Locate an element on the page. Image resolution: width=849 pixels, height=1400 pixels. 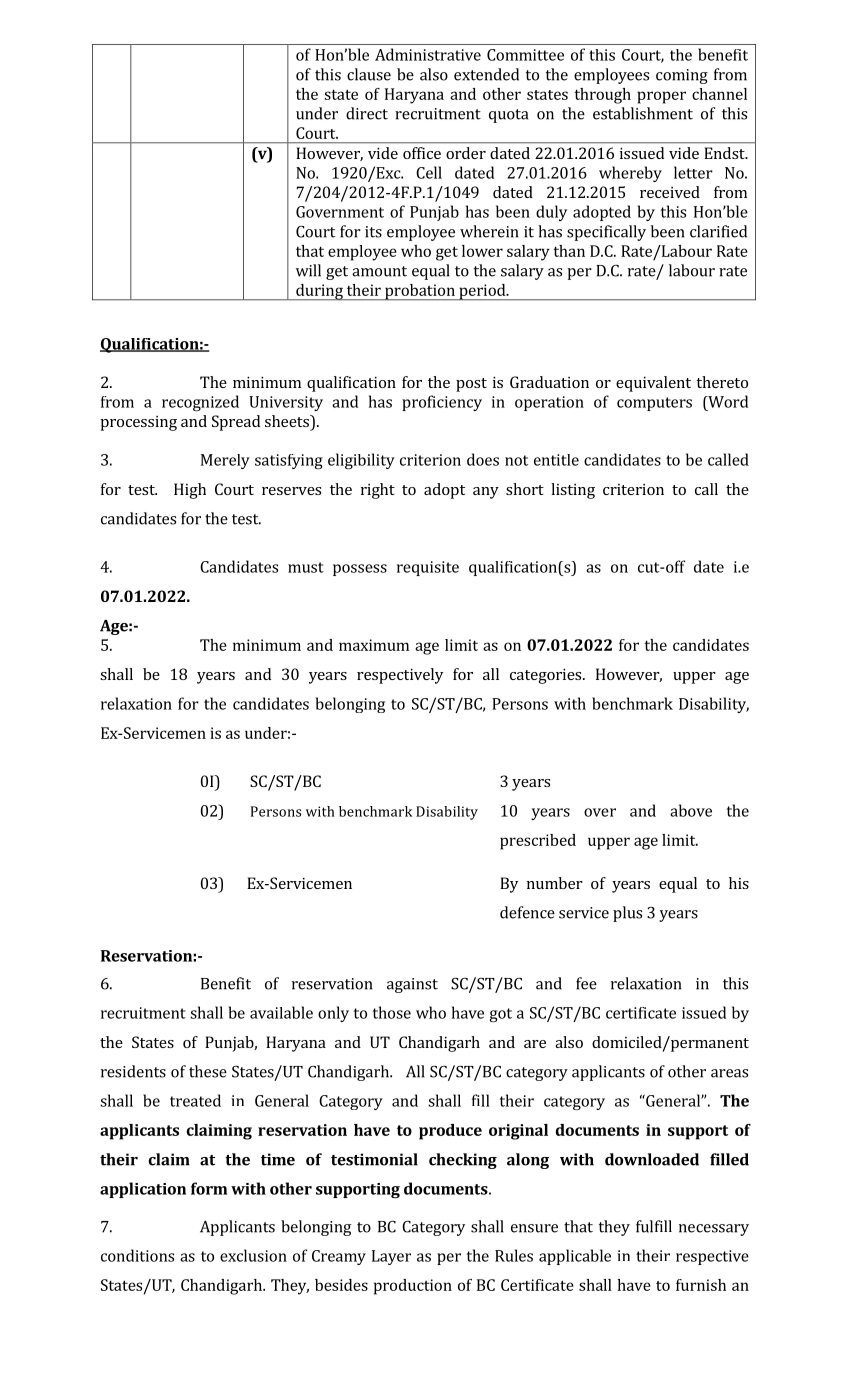
categories is located at coordinates (547, 676).
